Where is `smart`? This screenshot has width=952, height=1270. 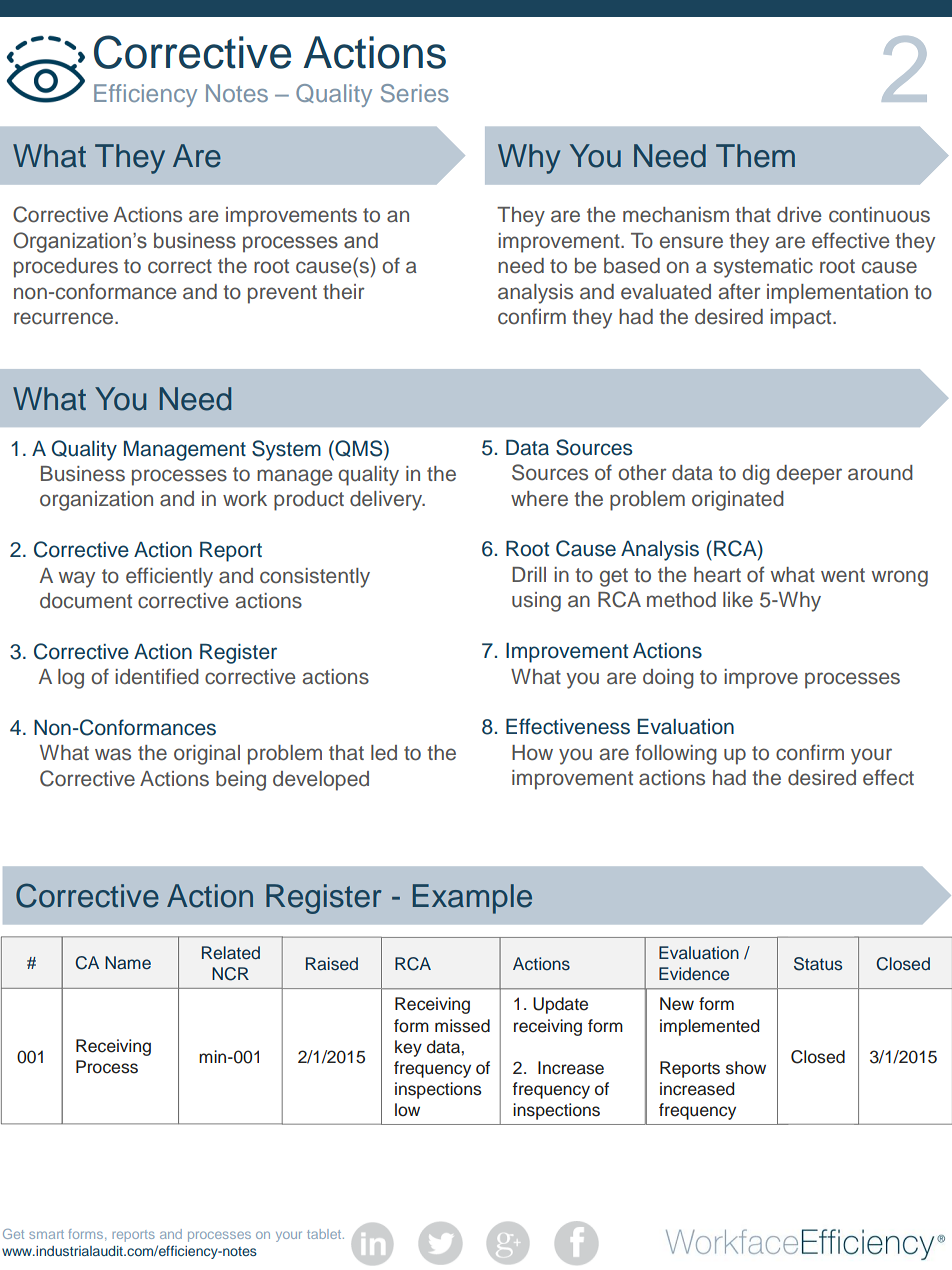 smart is located at coordinates (46, 1234).
